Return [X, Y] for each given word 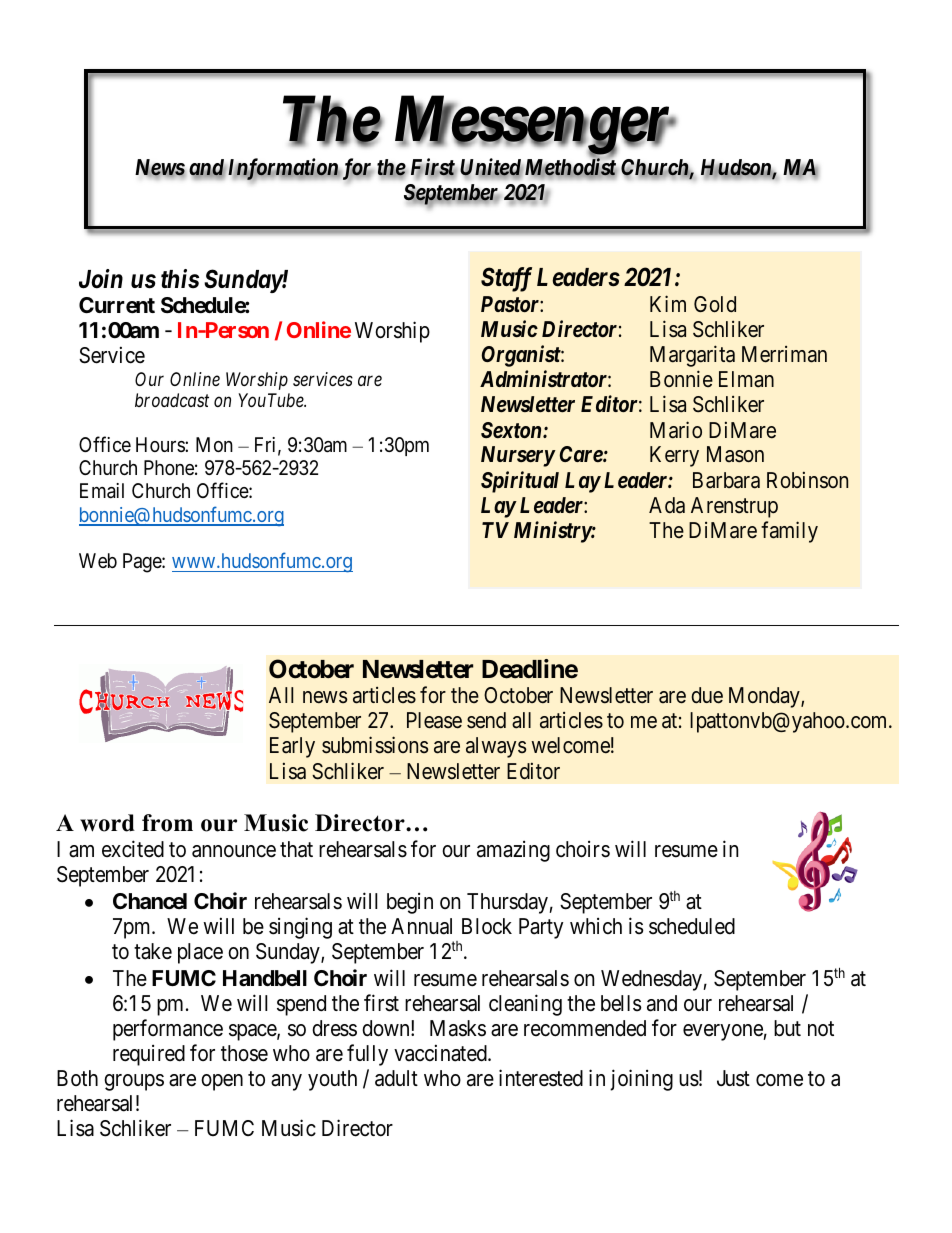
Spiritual [520, 482]
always [496, 747]
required [149, 1055]
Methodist [570, 167]
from [167, 823]
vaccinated [441, 1053]
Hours [161, 444]
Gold [715, 304]
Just [733, 1078]
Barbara [726, 480]
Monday [765, 697]
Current [117, 305]
